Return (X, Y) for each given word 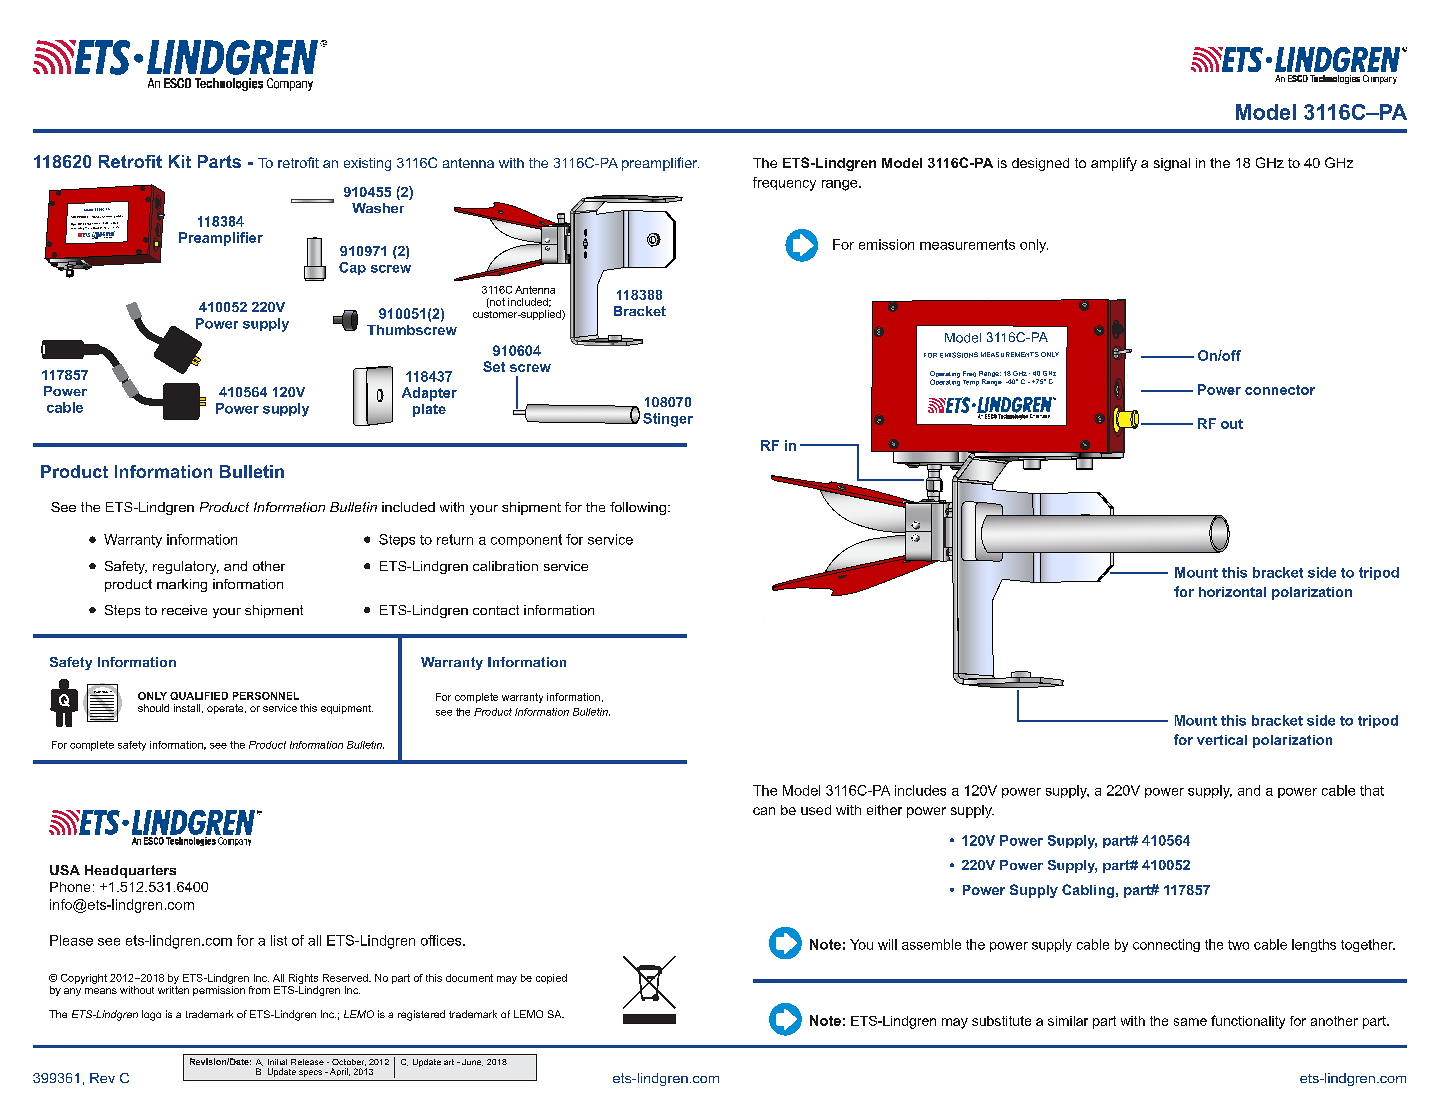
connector (1280, 390)
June (472, 1062)
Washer (378, 208)
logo (151, 1015)
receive (184, 610)
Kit (180, 161)
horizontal (1232, 592)
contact (496, 610)
